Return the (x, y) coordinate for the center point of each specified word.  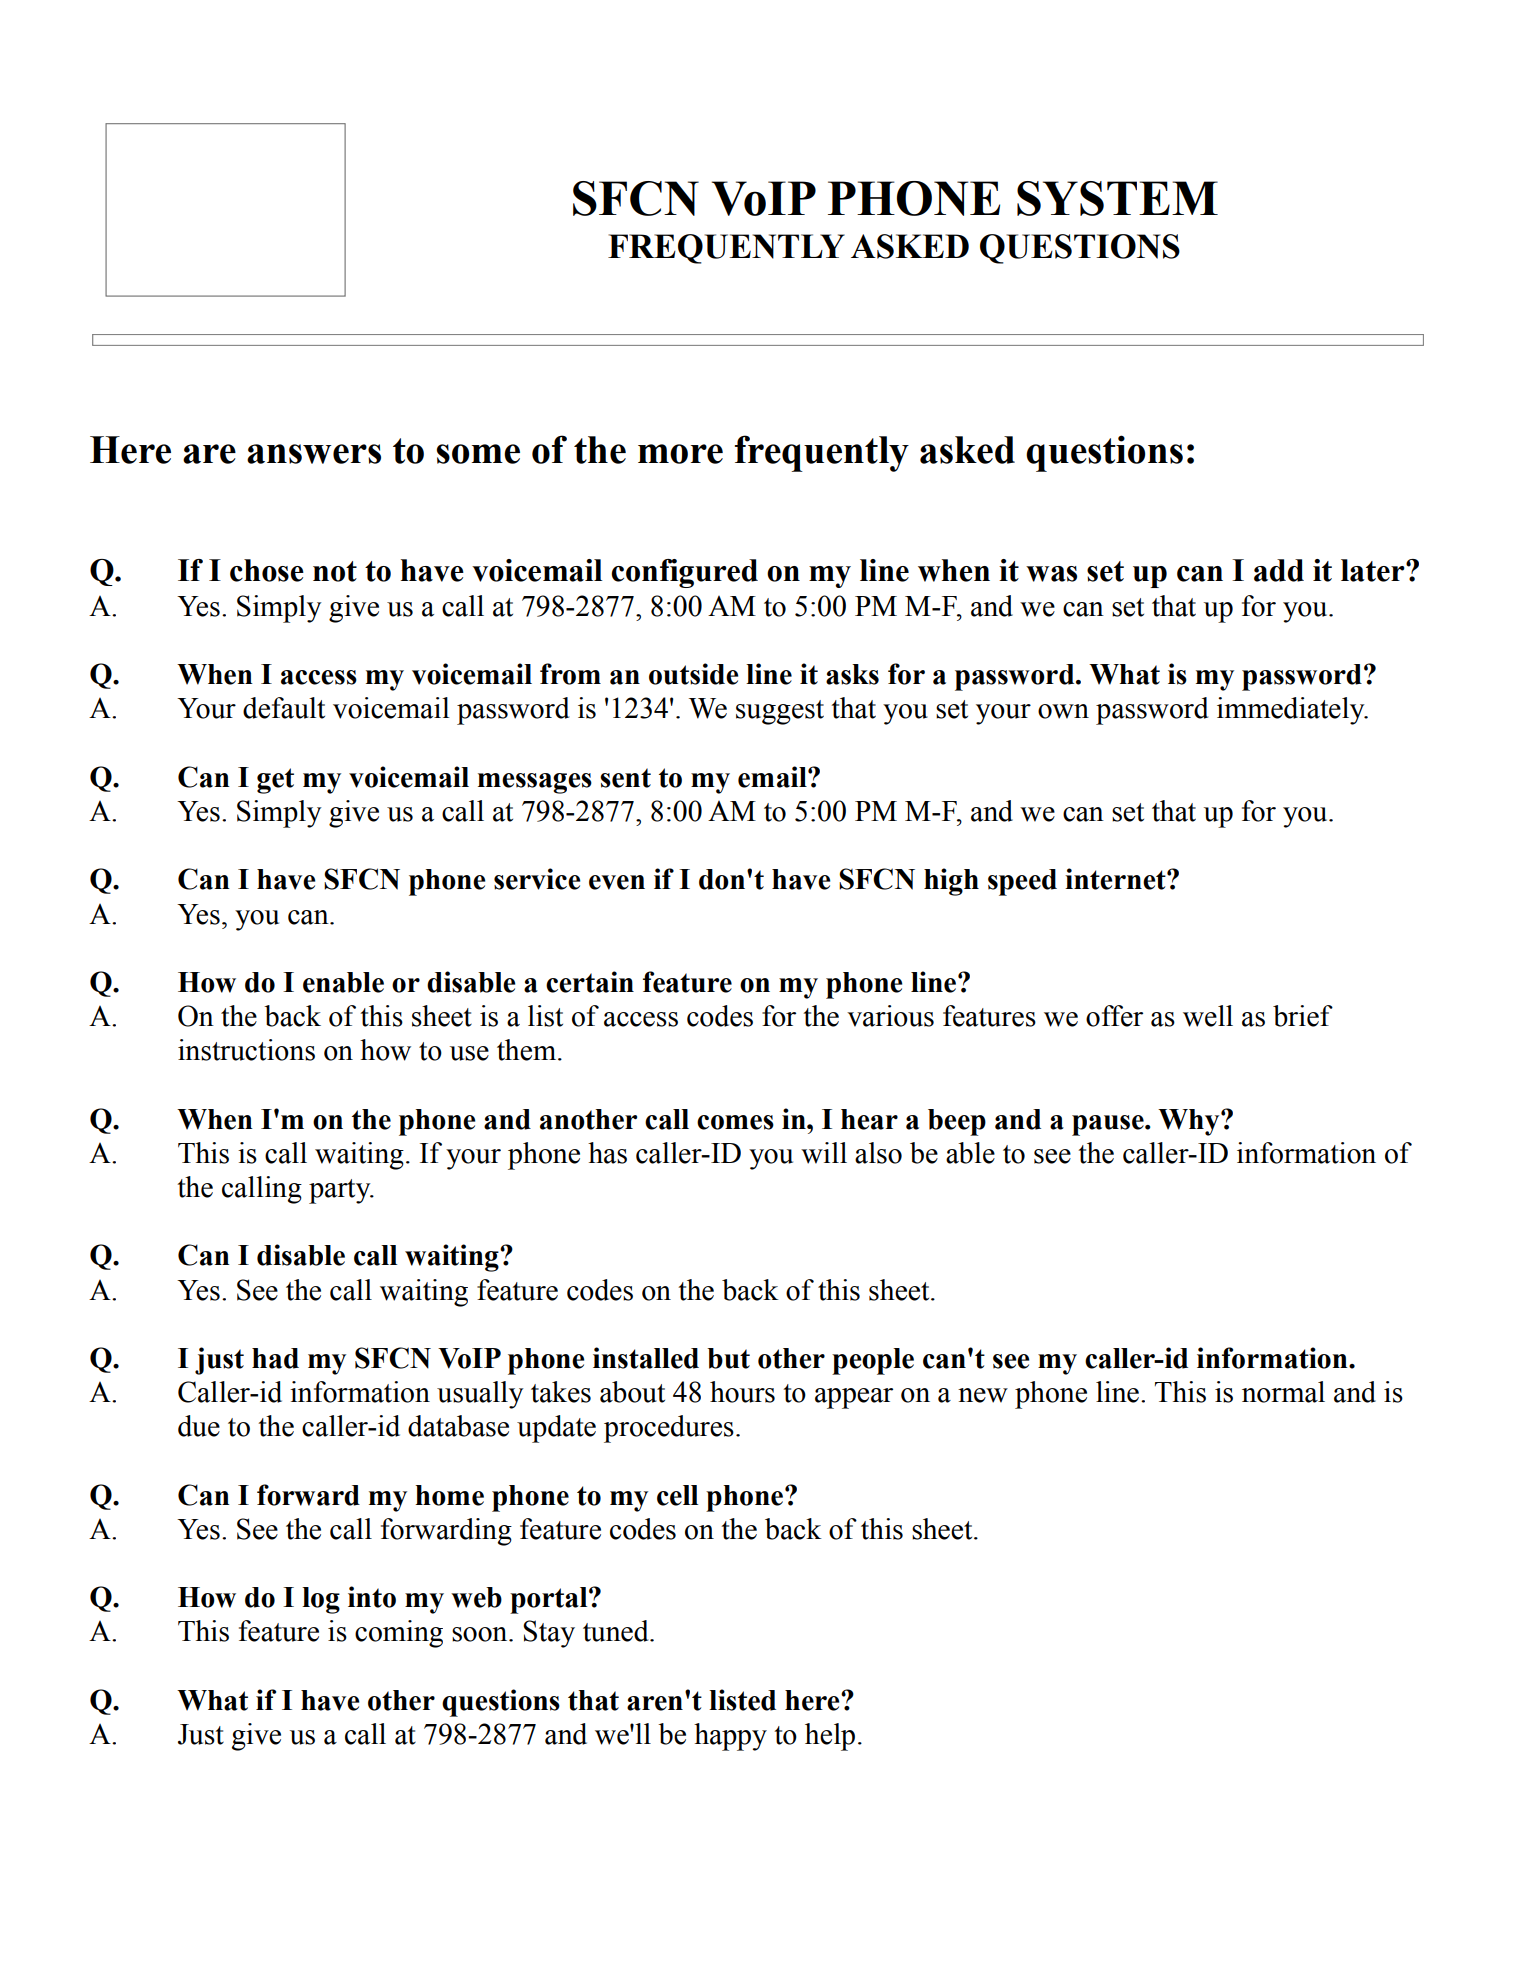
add (1279, 570)
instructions (246, 1050)
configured (684, 573)
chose (267, 570)
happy (730, 1737)
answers (314, 454)
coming (399, 1634)
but (728, 1358)
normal (1283, 1392)
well (1208, 1016)
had (275, 1358)
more (680, 454)
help (830, 1737)
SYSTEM (1117, 198)
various (890, 1016)
